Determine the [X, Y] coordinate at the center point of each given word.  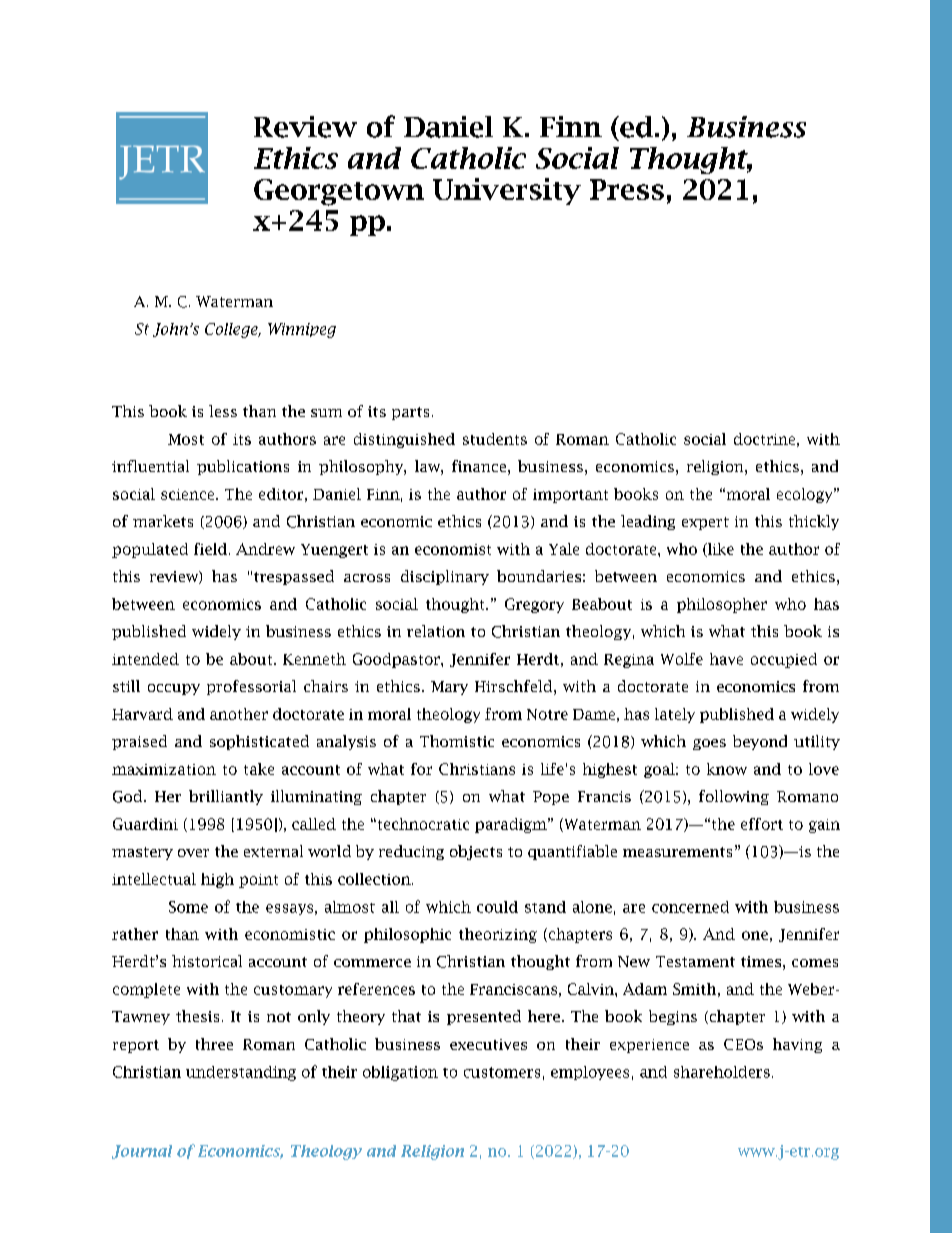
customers [502, 1072]
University [507, 191]
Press [627, 189]
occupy [174, 689]
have [726, 659]
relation [436, 631]
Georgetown [339, 192]
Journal [142, 1152]
